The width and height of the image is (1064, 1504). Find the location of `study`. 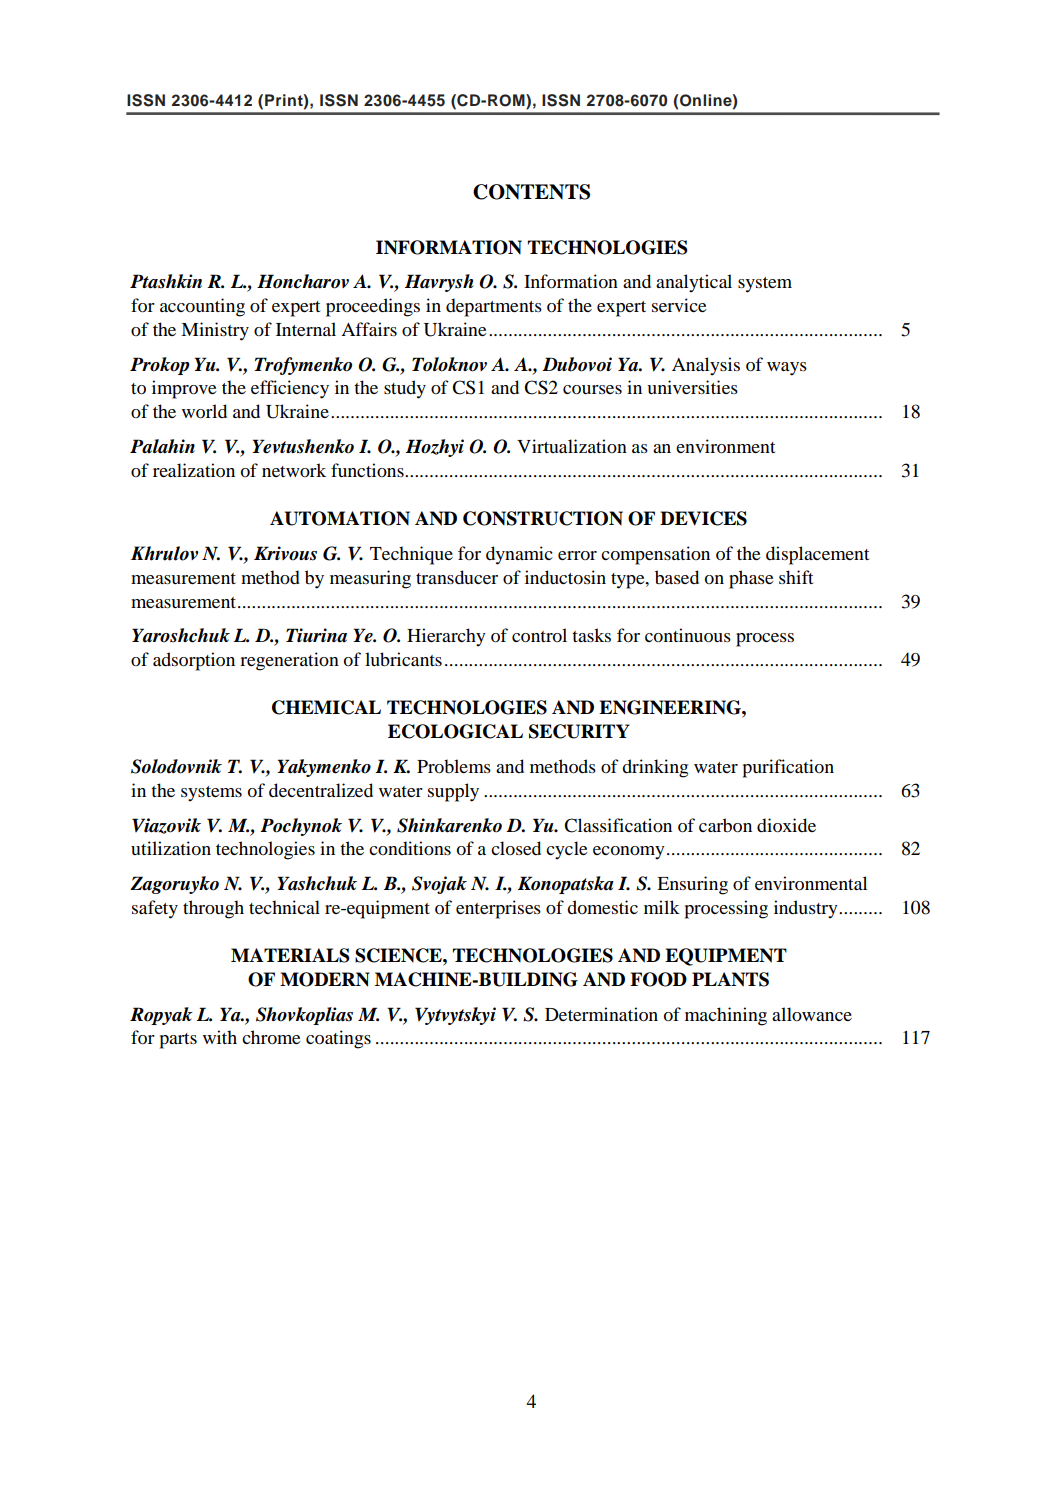

study is located at coordinates (405, 389).
